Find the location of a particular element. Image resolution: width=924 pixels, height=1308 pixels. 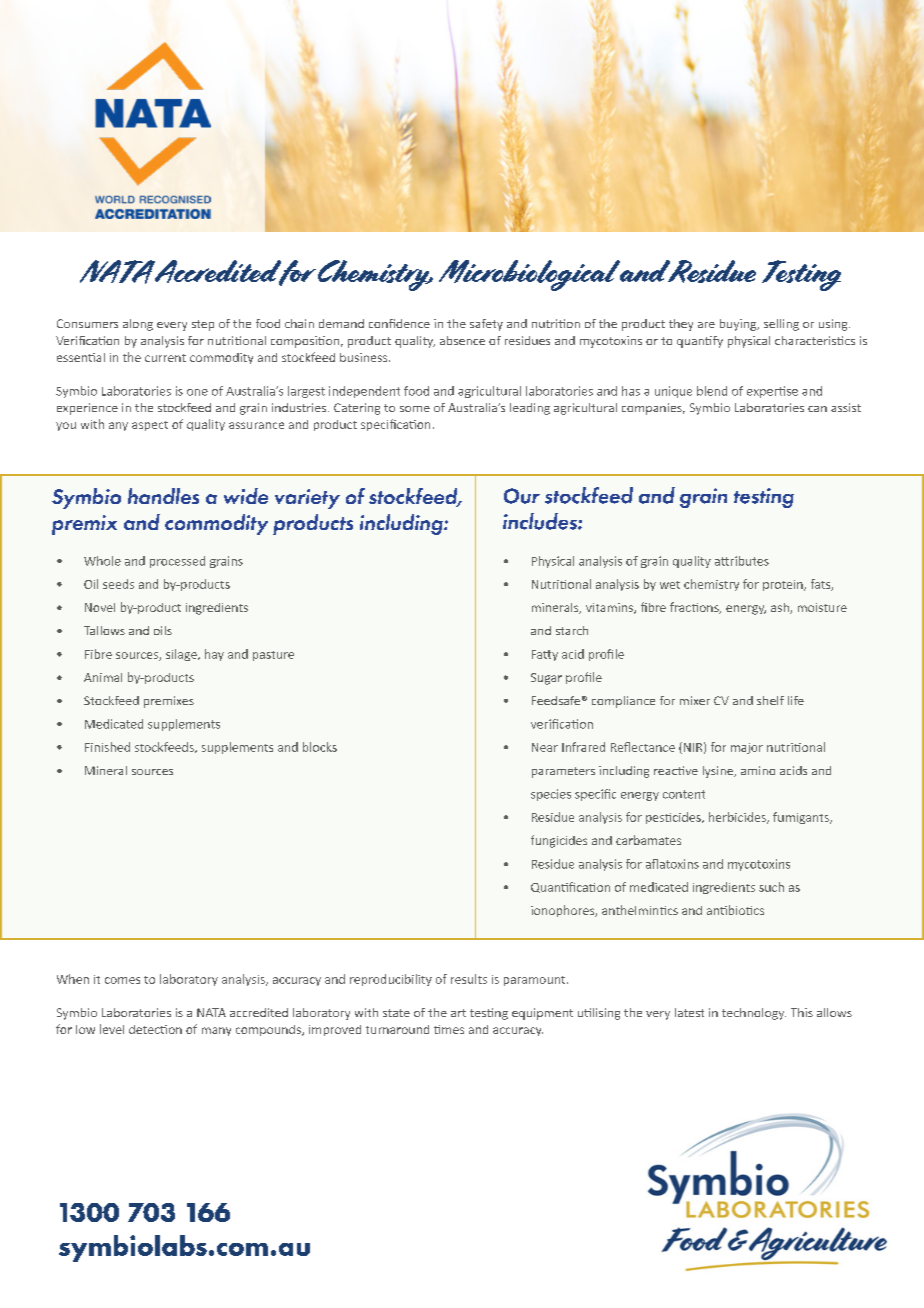

current is located at coordinates (165, 358).
